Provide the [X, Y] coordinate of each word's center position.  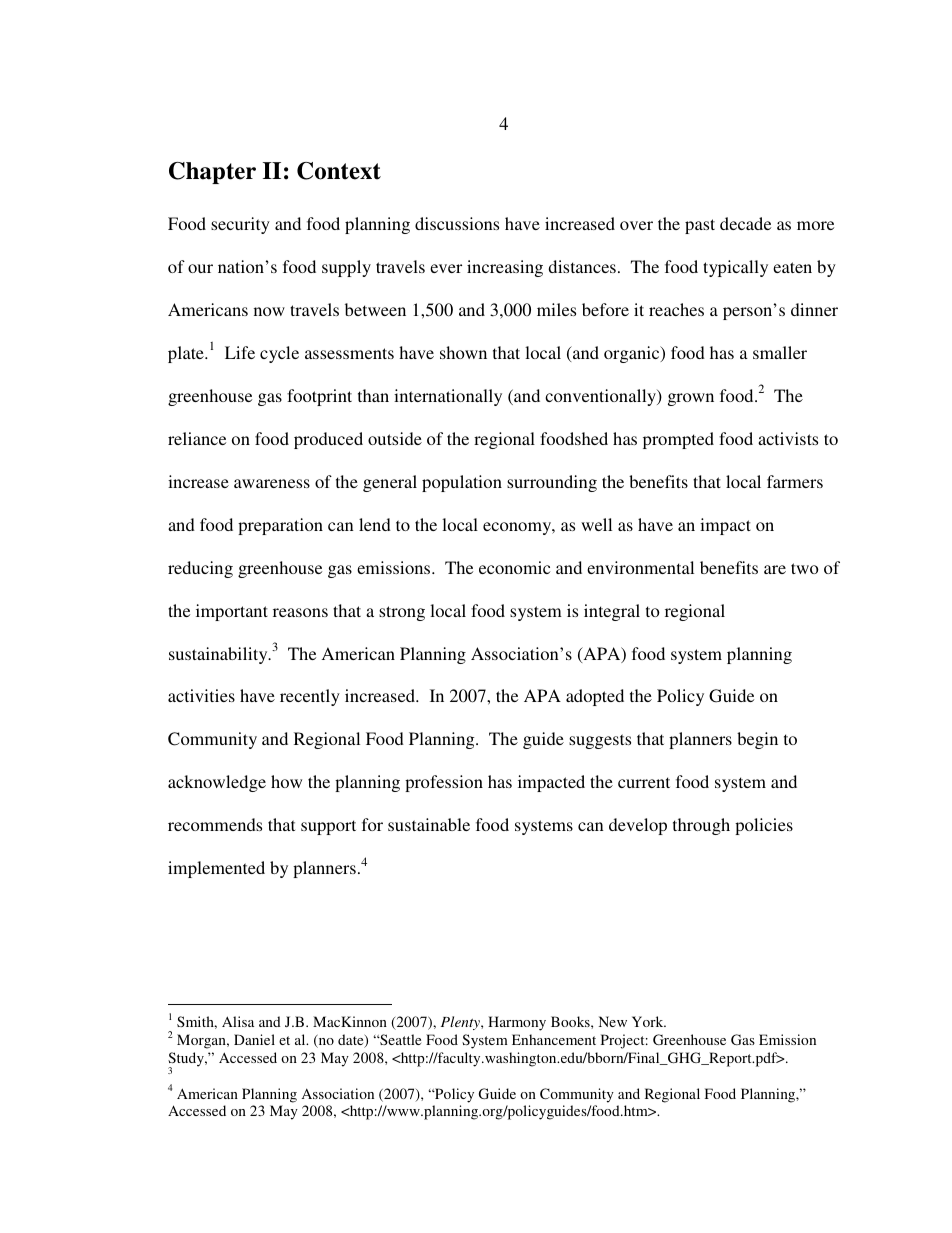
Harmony [517, 1023]
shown [463, 352]
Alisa [238, 1021]
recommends [215, 824]
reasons [300, 612]
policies [764, 826]
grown [691, 399]
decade [745, 223]
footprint [319, 397]
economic [514, 567]
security [240, 225]
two [805, 568]
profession [444, 783]
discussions [457, 223]
